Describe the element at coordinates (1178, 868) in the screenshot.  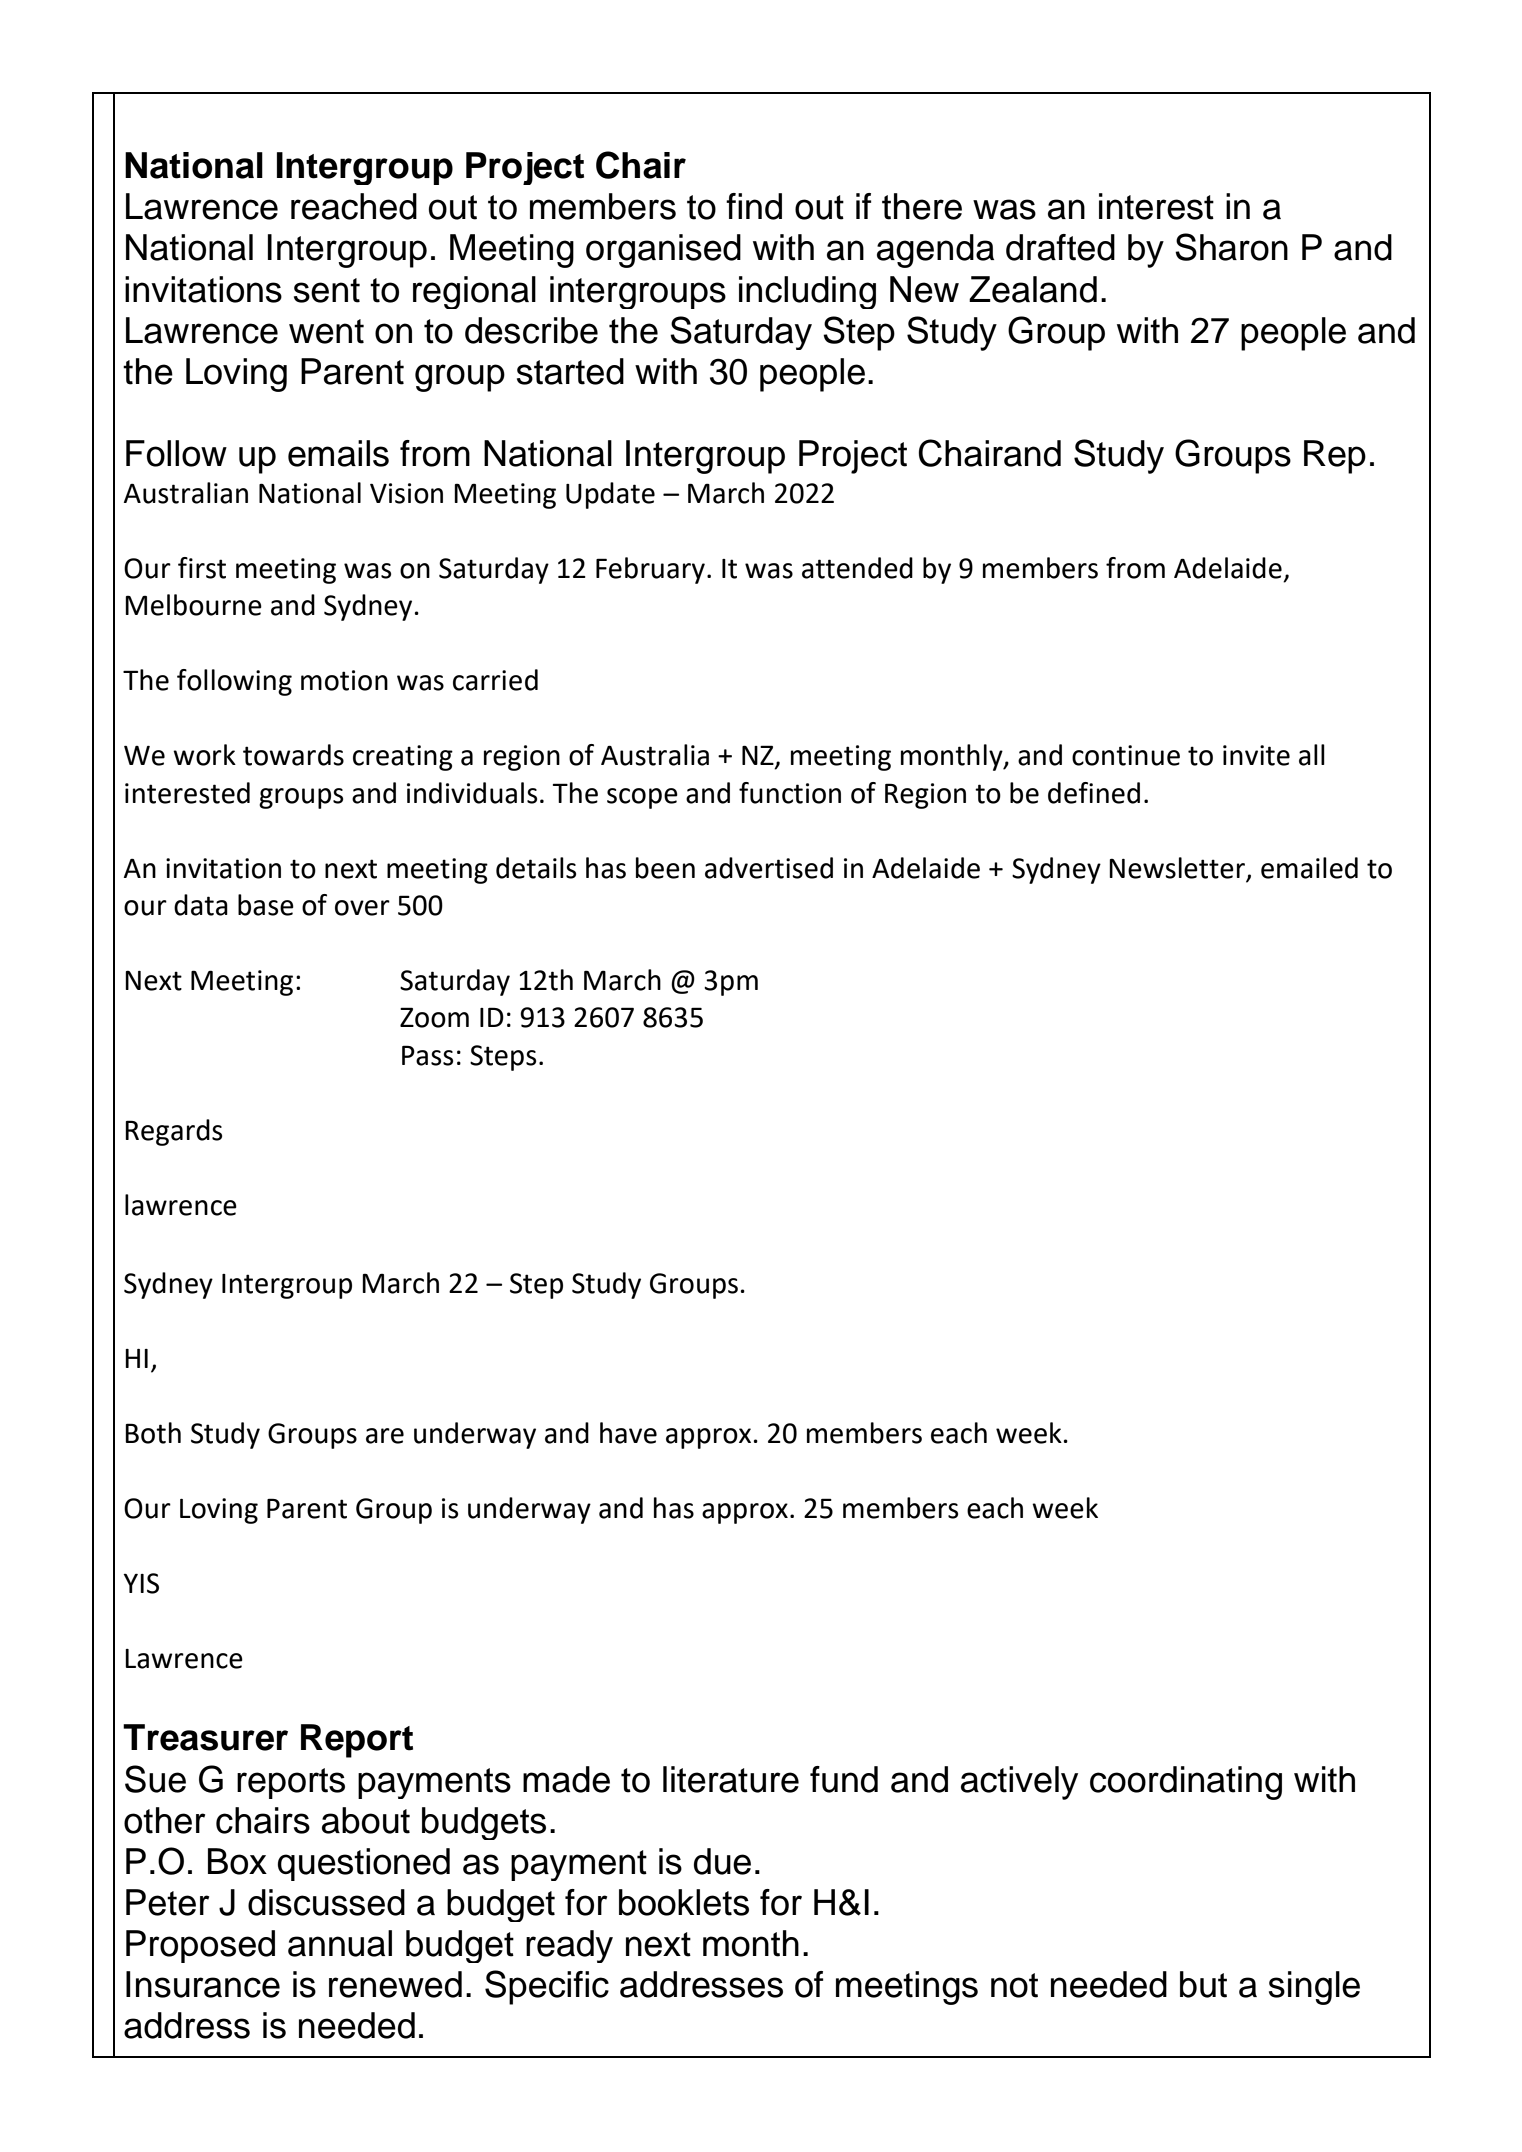
I see `Newsletter` at that location.
